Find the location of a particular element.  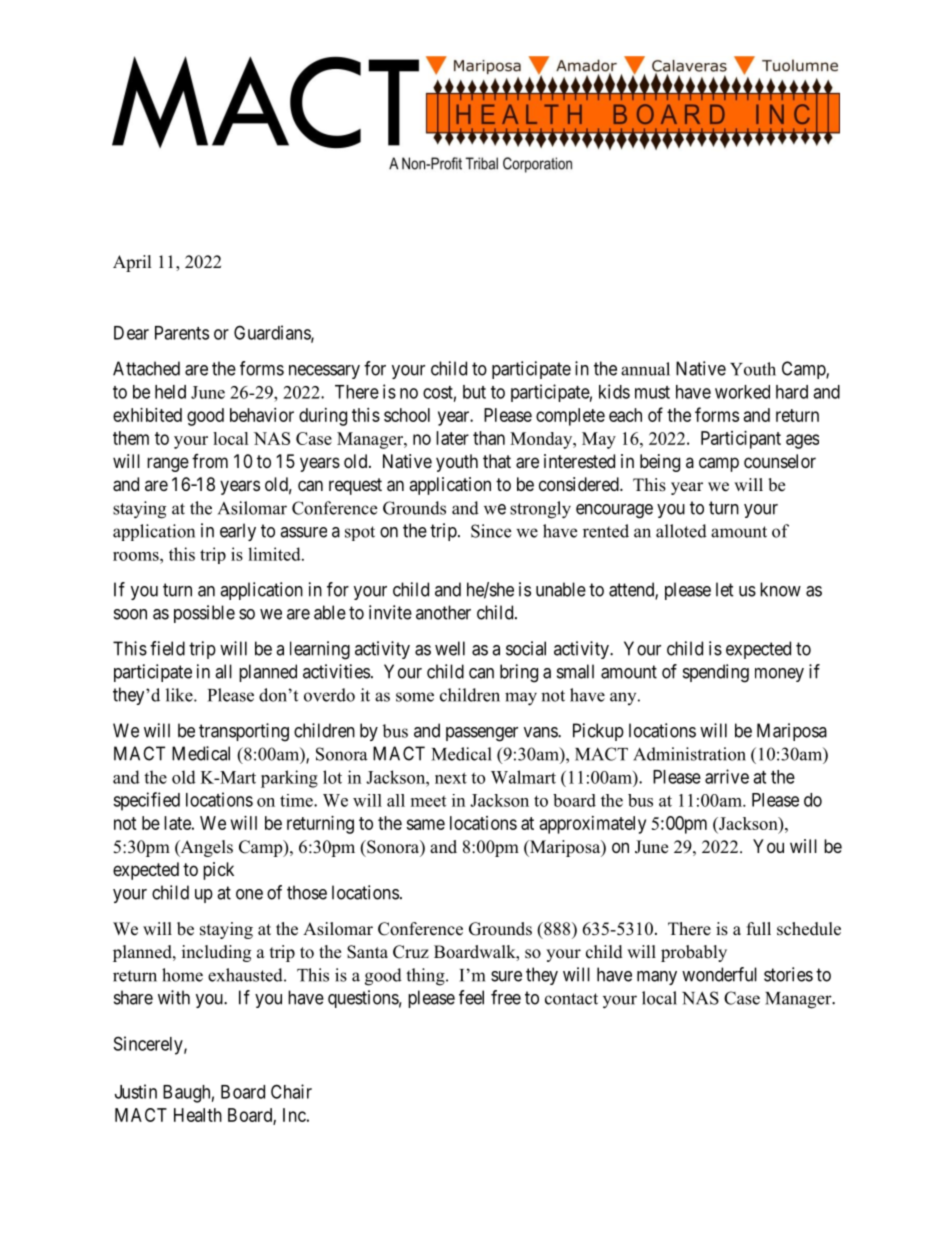

annual is located at coordinates (645, 369).
